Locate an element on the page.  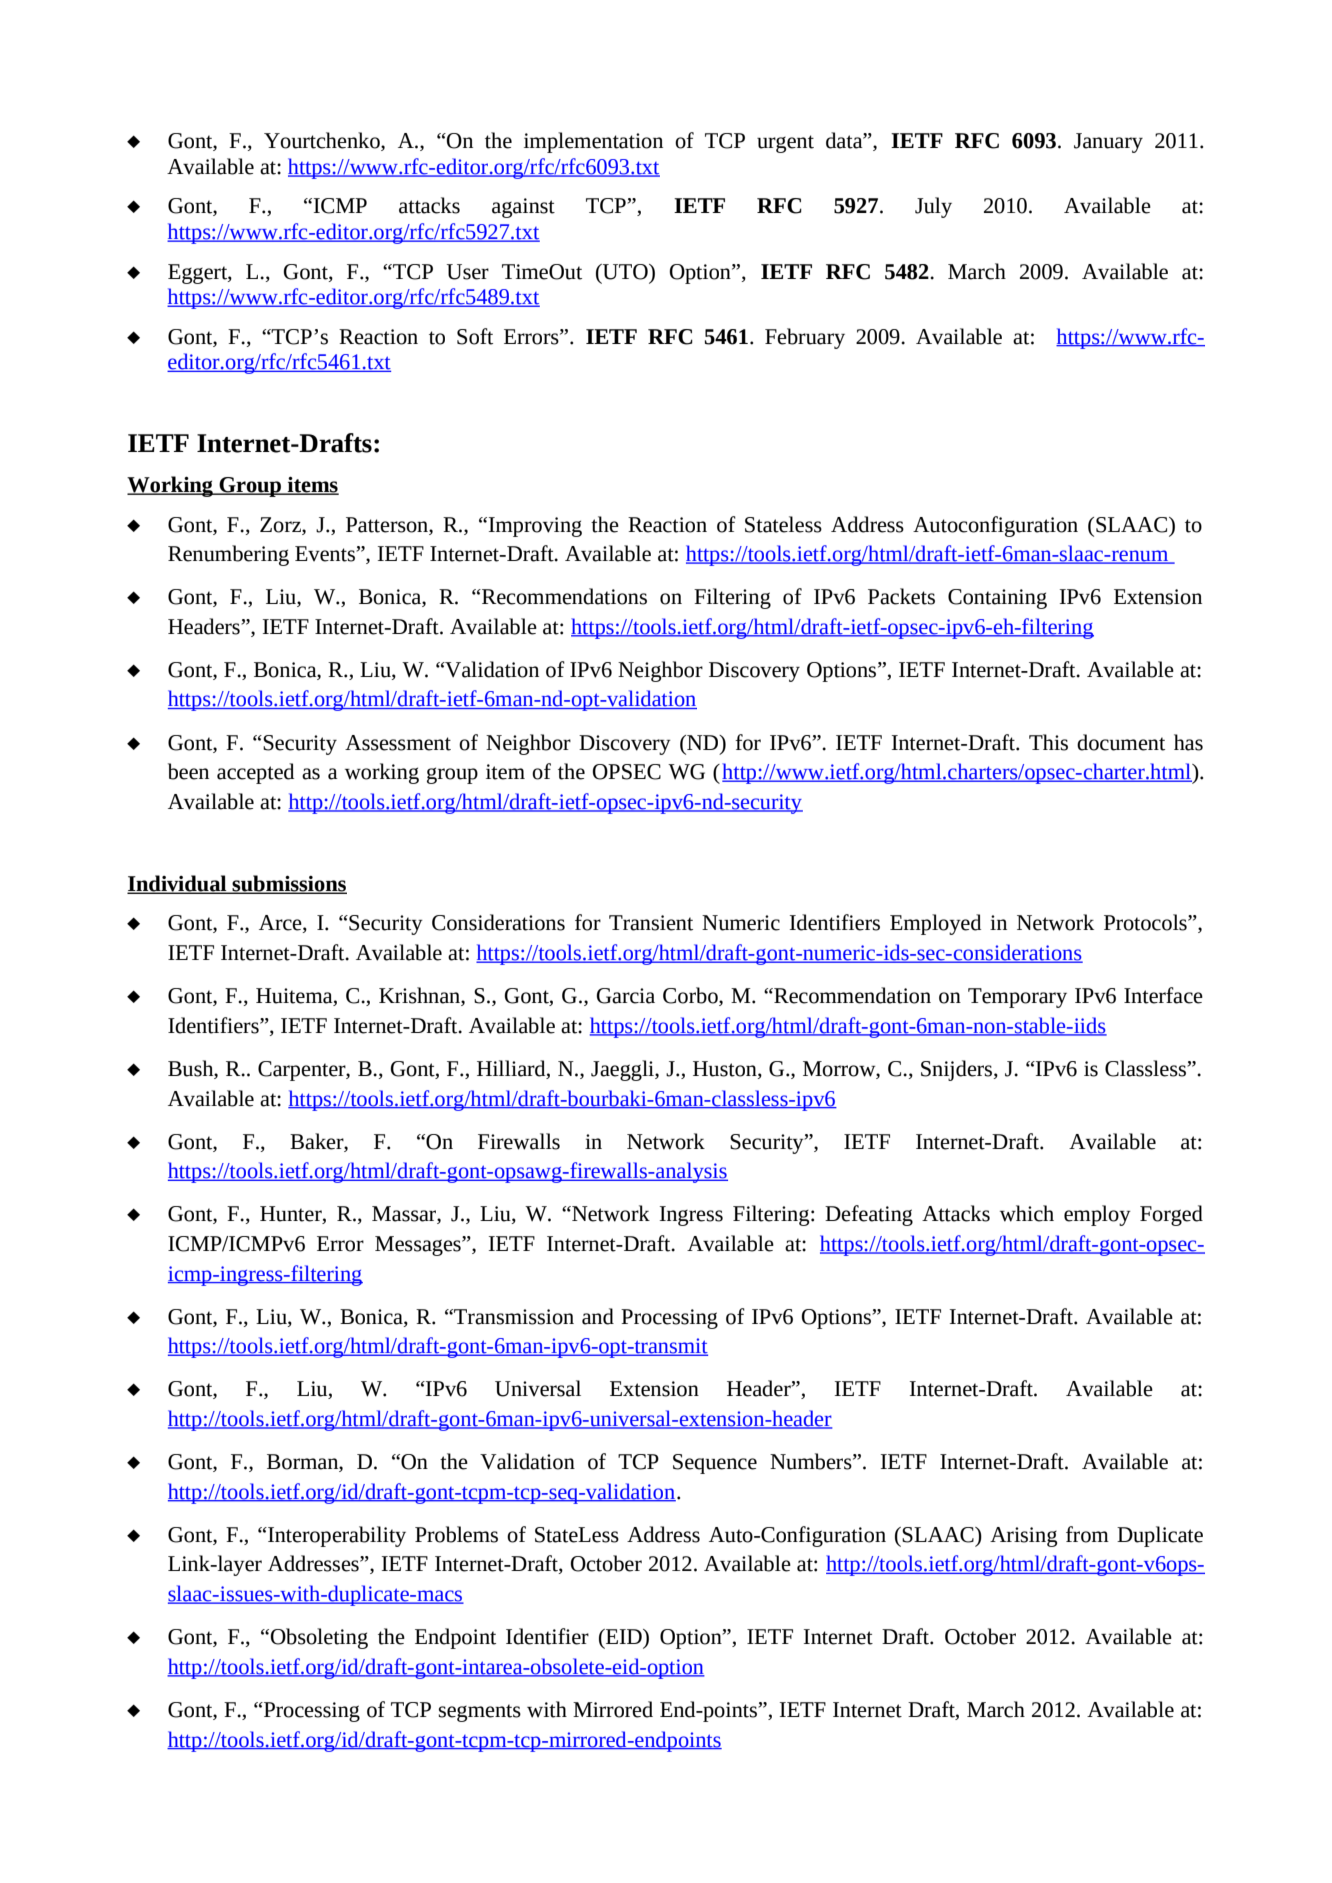
Transient is located at coordinates (651, 923).
